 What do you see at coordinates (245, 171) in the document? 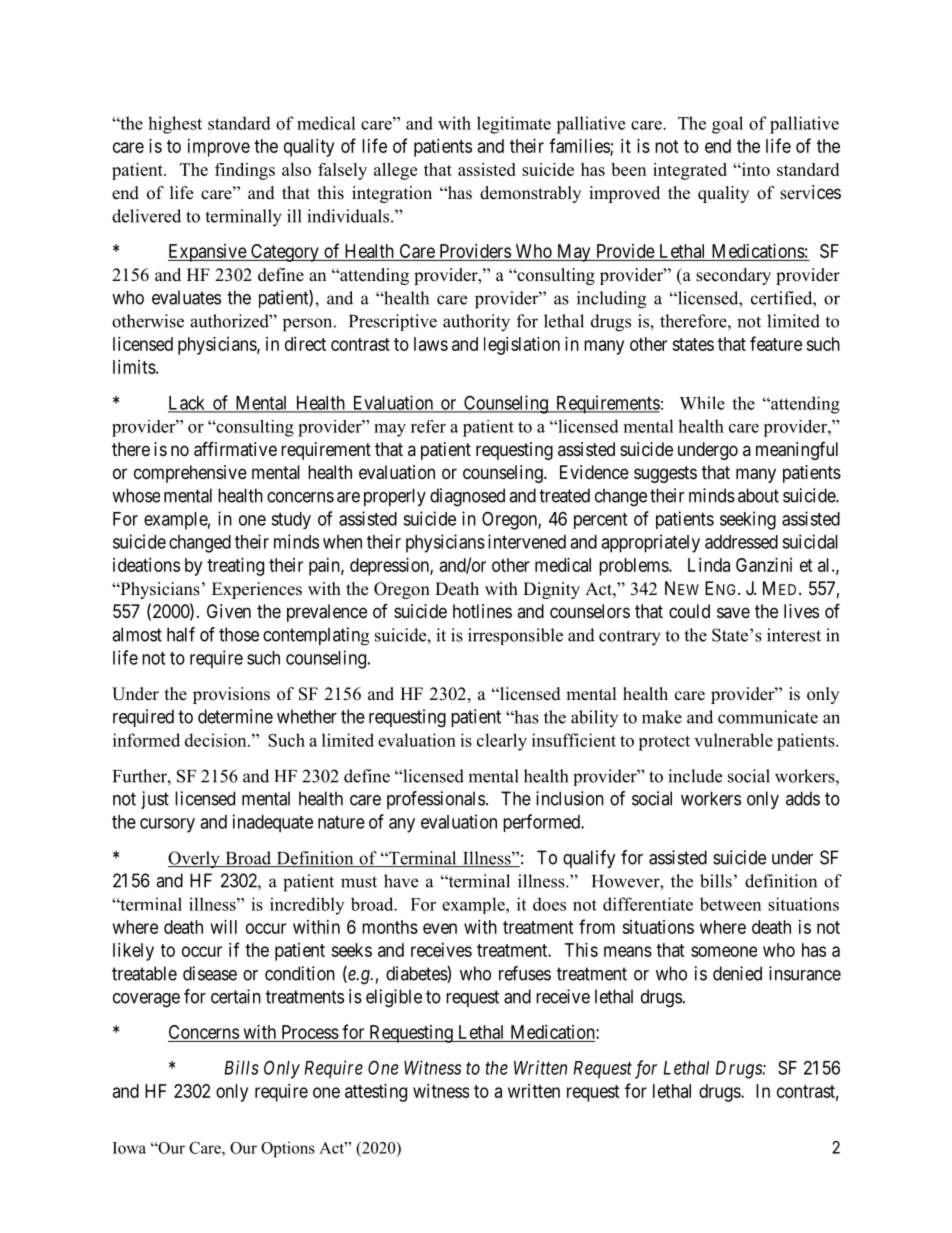
I see `findings` at bounding box center [245, 171].
